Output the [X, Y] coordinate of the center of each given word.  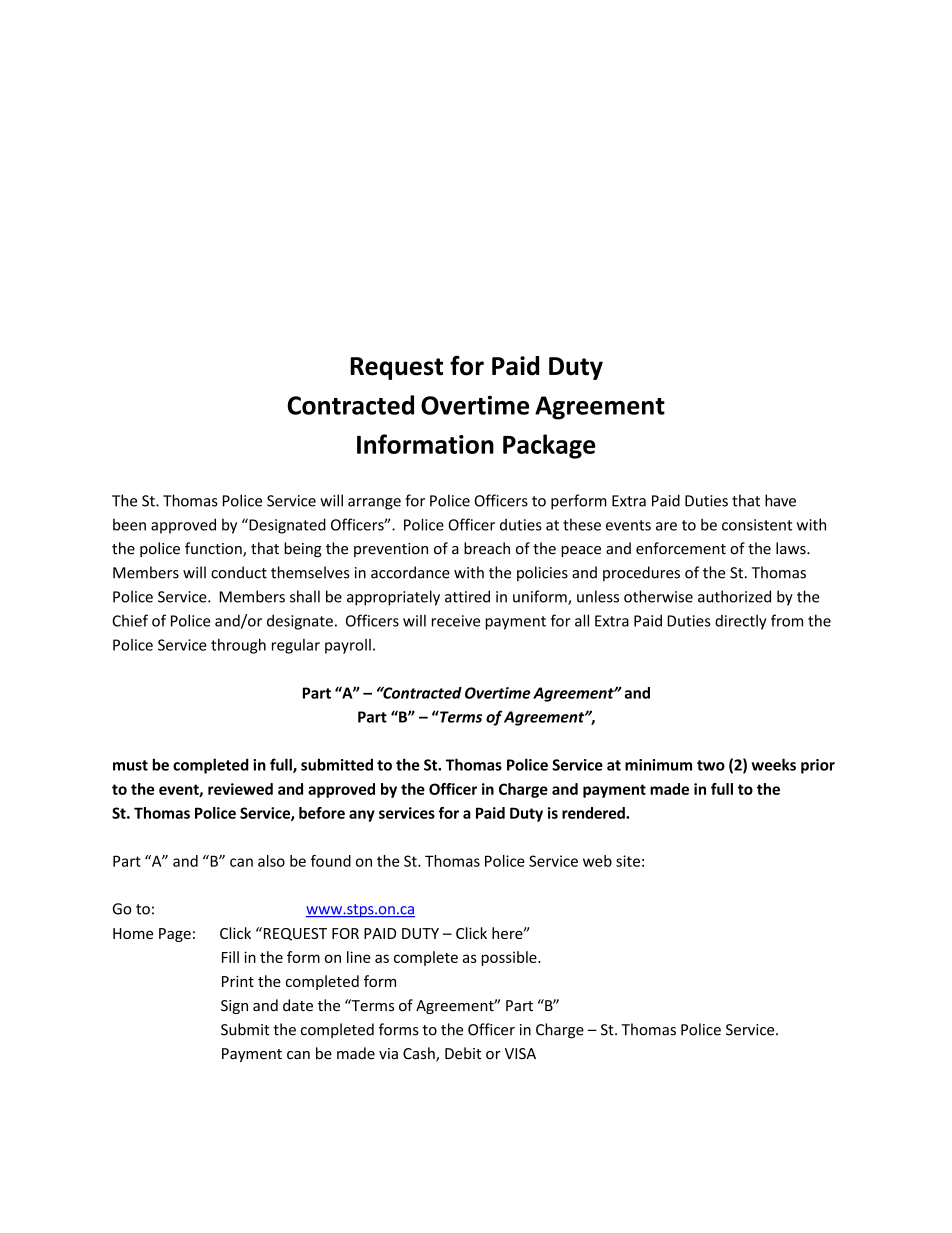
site [628, 861]
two [711, 765]
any [362, 816]
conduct [239, 572]
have [780, 500]
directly [741, 622]
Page [175, 935]
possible [510, 958]
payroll [348, 646]
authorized [734, 596]
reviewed [240, 789]
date [298, 1005]
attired [467, 596]
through [238, 646]
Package [549, 446]
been [129, 524]
